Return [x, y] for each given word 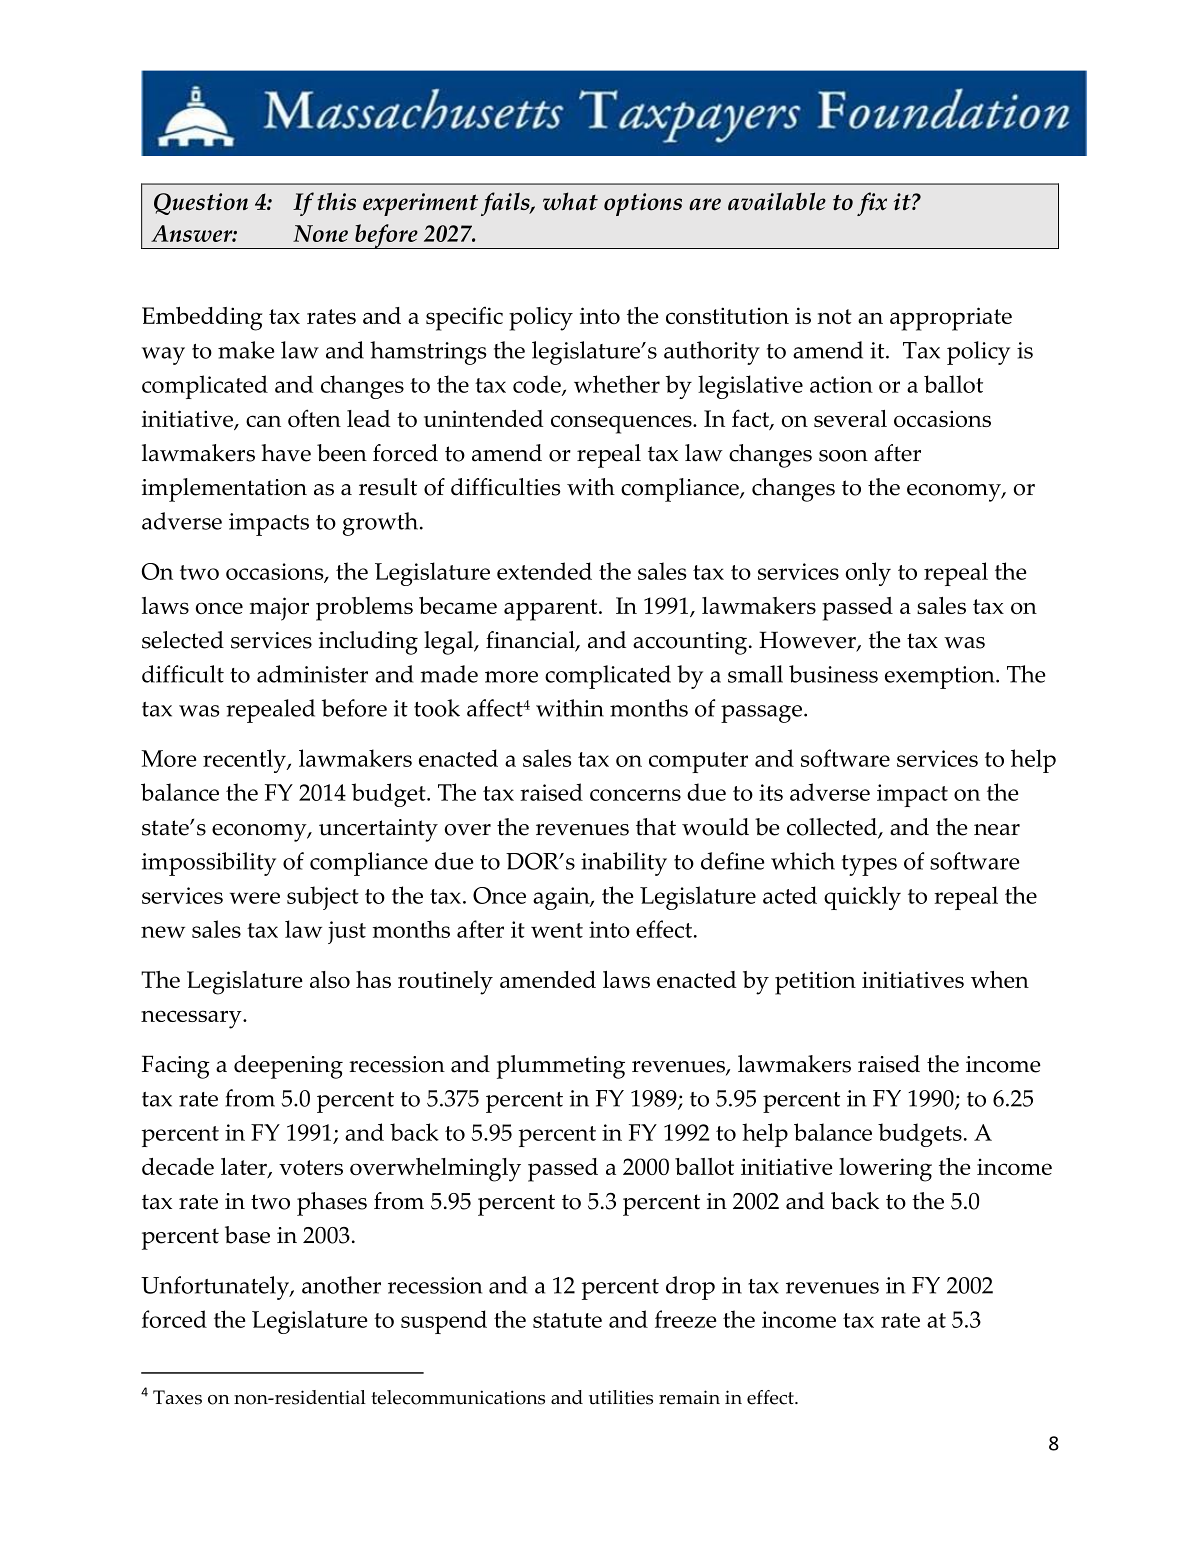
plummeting [561, 1067]
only [868, 574]
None [320, 233]
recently [245, 761]
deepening [288, 1067]
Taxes [177, 1397]
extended [544, 571]
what [570, 201]
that [656, 827]
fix [872, 204]
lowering [885, 1170]
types [869, 865]
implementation [224, 490]
